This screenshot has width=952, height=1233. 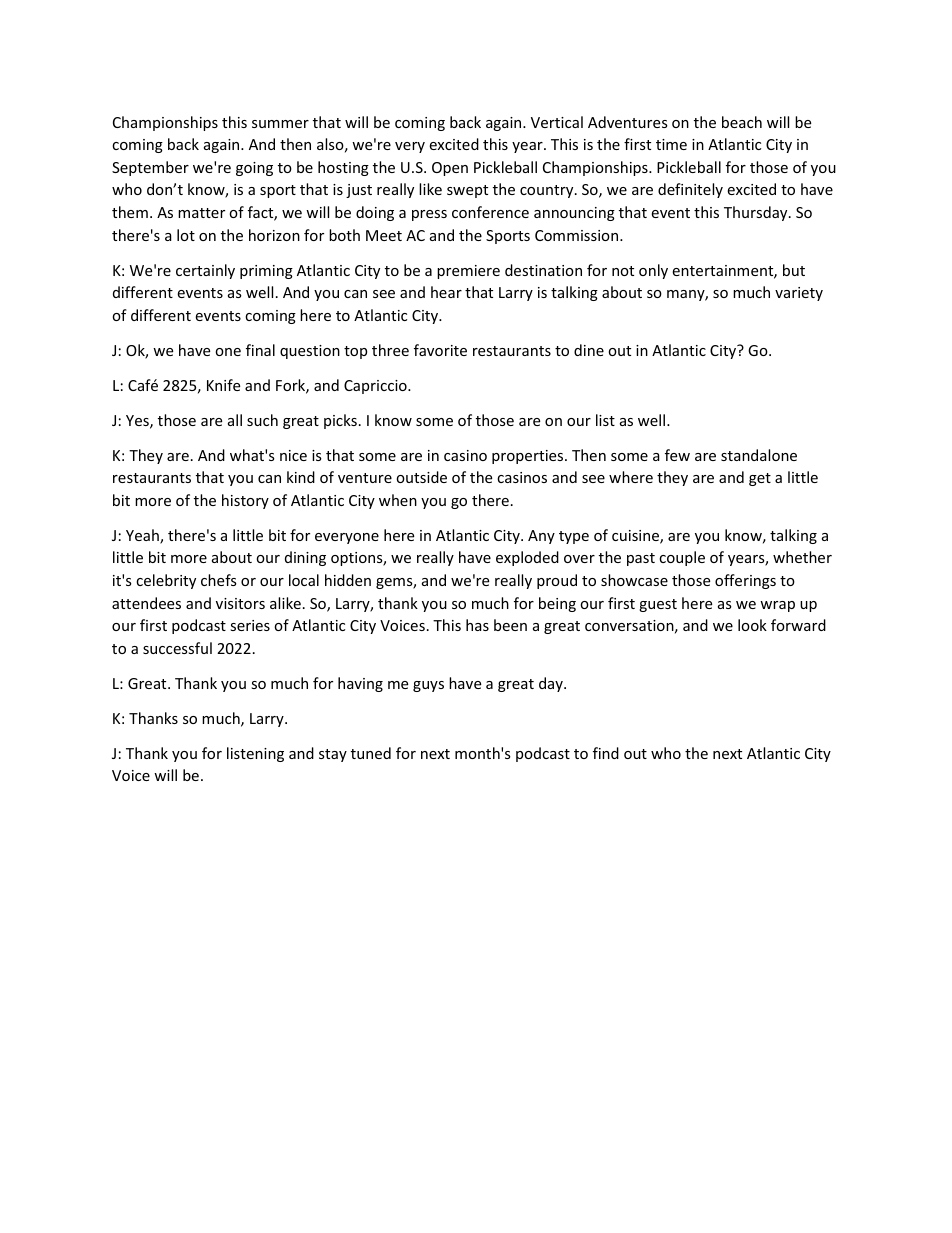 What do you see at coordinates (446, 292) in the screenshot?
I see `hear` at bounding box center [446, 292].
